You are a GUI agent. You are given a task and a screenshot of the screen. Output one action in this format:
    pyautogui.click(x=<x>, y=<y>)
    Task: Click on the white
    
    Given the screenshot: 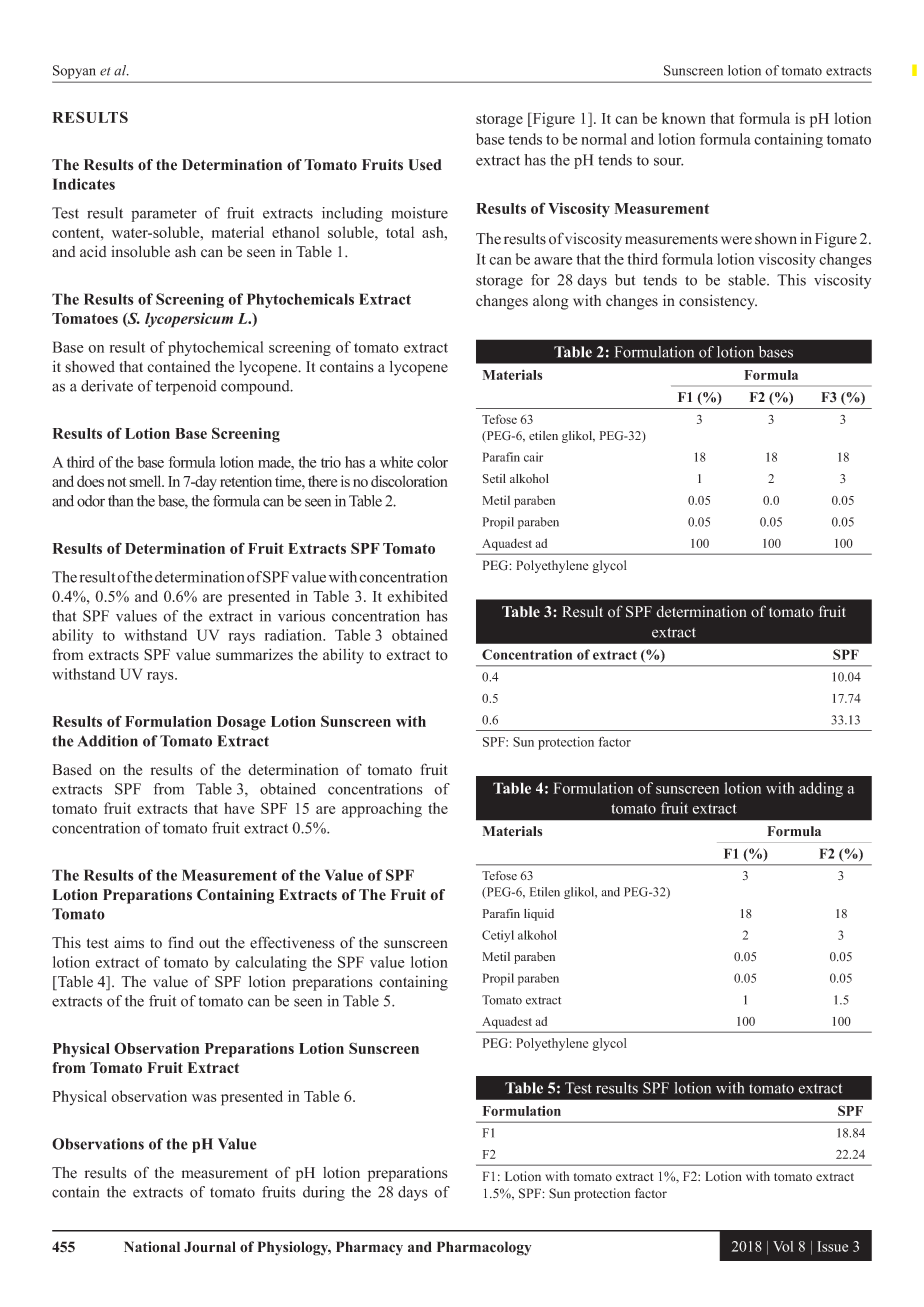 What is the action you would take?
    pyautogui.click(x=396, y=462)
